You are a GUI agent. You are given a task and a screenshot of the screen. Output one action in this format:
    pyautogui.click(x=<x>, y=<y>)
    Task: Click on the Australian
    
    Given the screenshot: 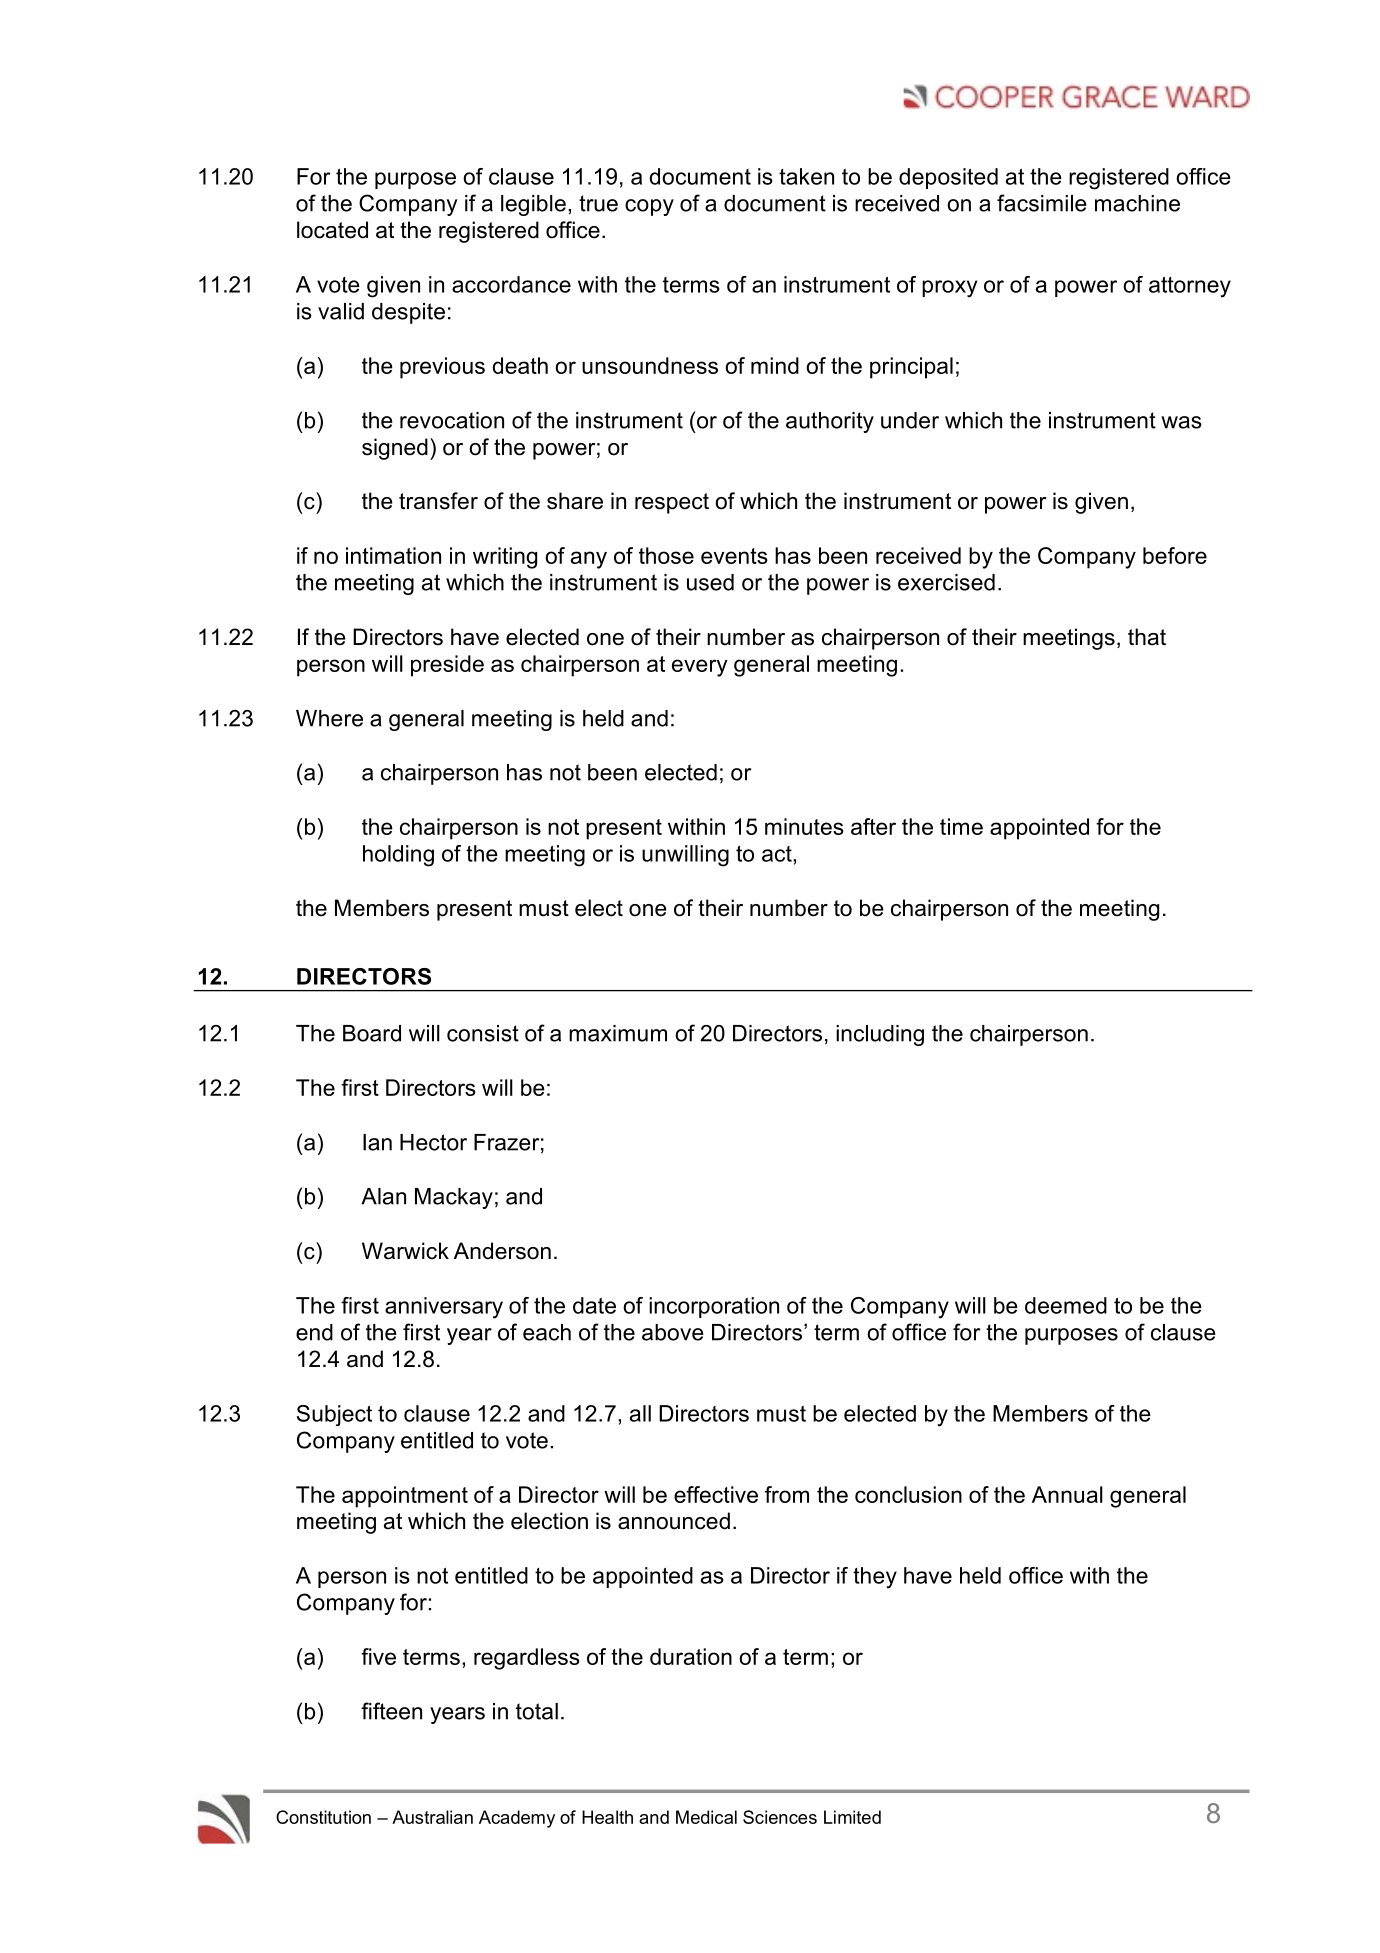 What is the action you would take?
    pyautogui.click(x=432, y=1817)
